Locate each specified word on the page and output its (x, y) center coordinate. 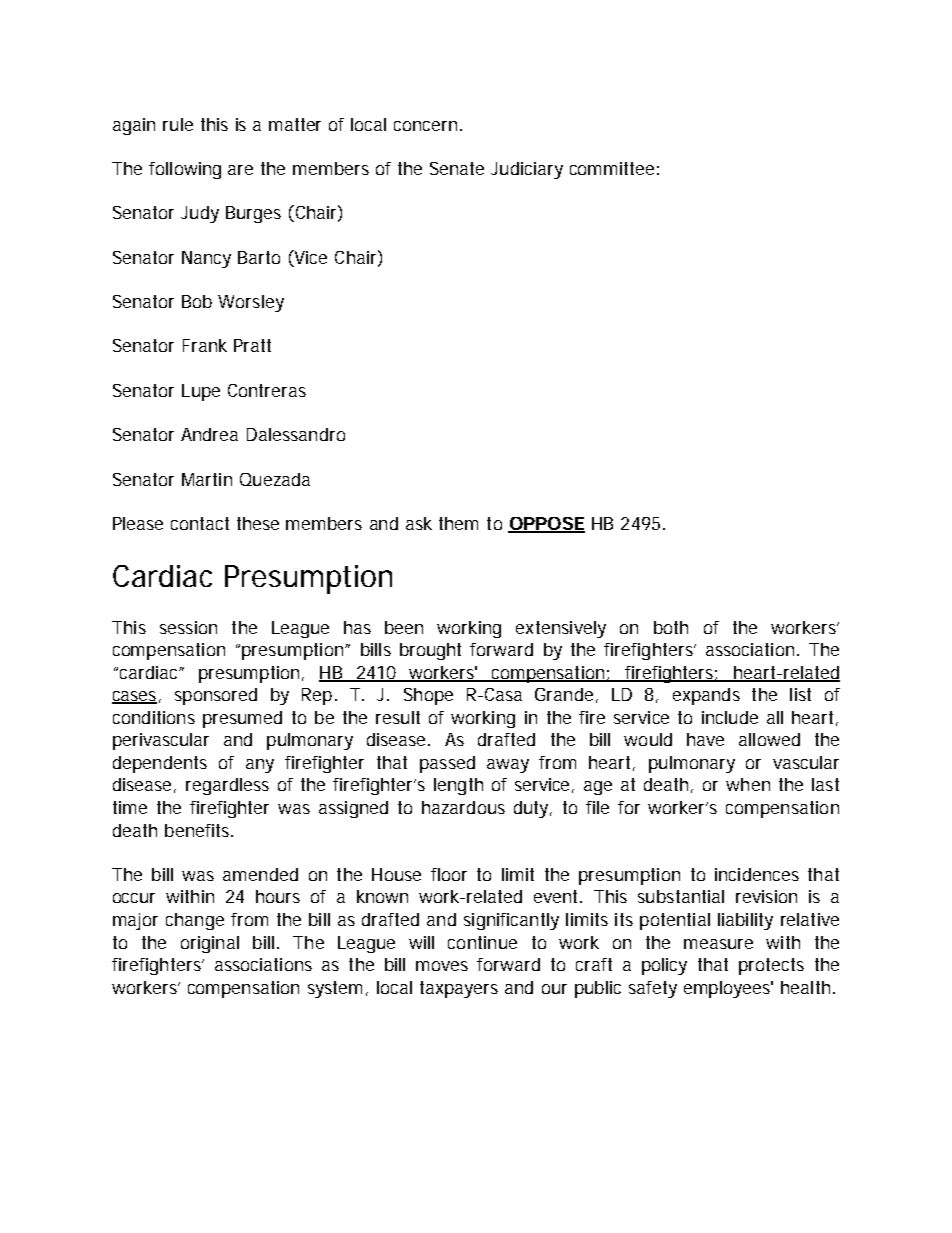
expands (706, 696)
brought (430, 651)
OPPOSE (546, 524)
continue (482, 942)
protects (771, 966)
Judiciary (527, 170)
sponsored (216, 696)
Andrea (209, 434)
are (240, 170)
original (210, 944)
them (458, 523)
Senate (457, 168)
